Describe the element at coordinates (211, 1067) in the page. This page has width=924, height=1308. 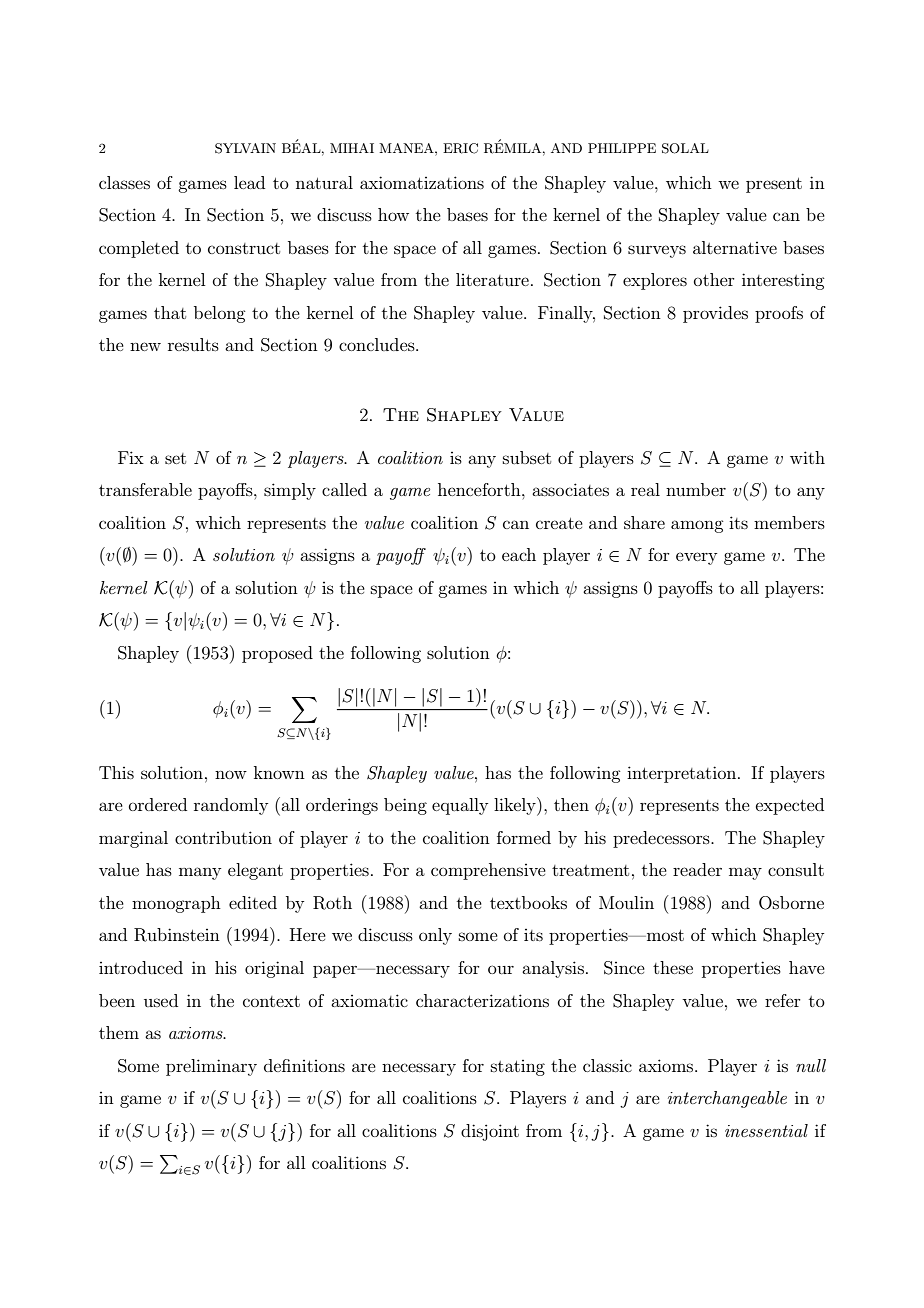
I see `preliminary` at that location.
